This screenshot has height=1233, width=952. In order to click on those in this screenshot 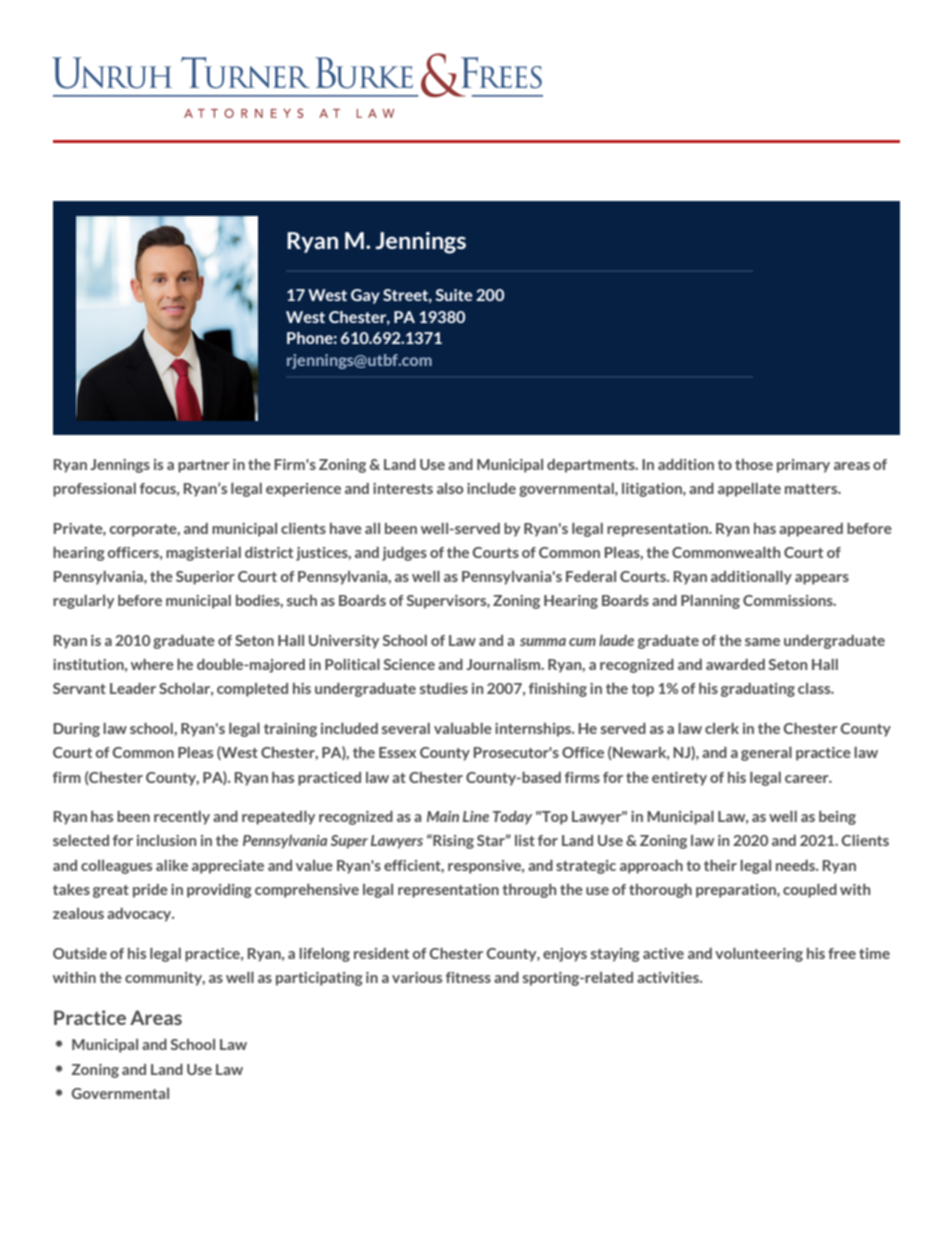, I will do `click(754, 464)`.
